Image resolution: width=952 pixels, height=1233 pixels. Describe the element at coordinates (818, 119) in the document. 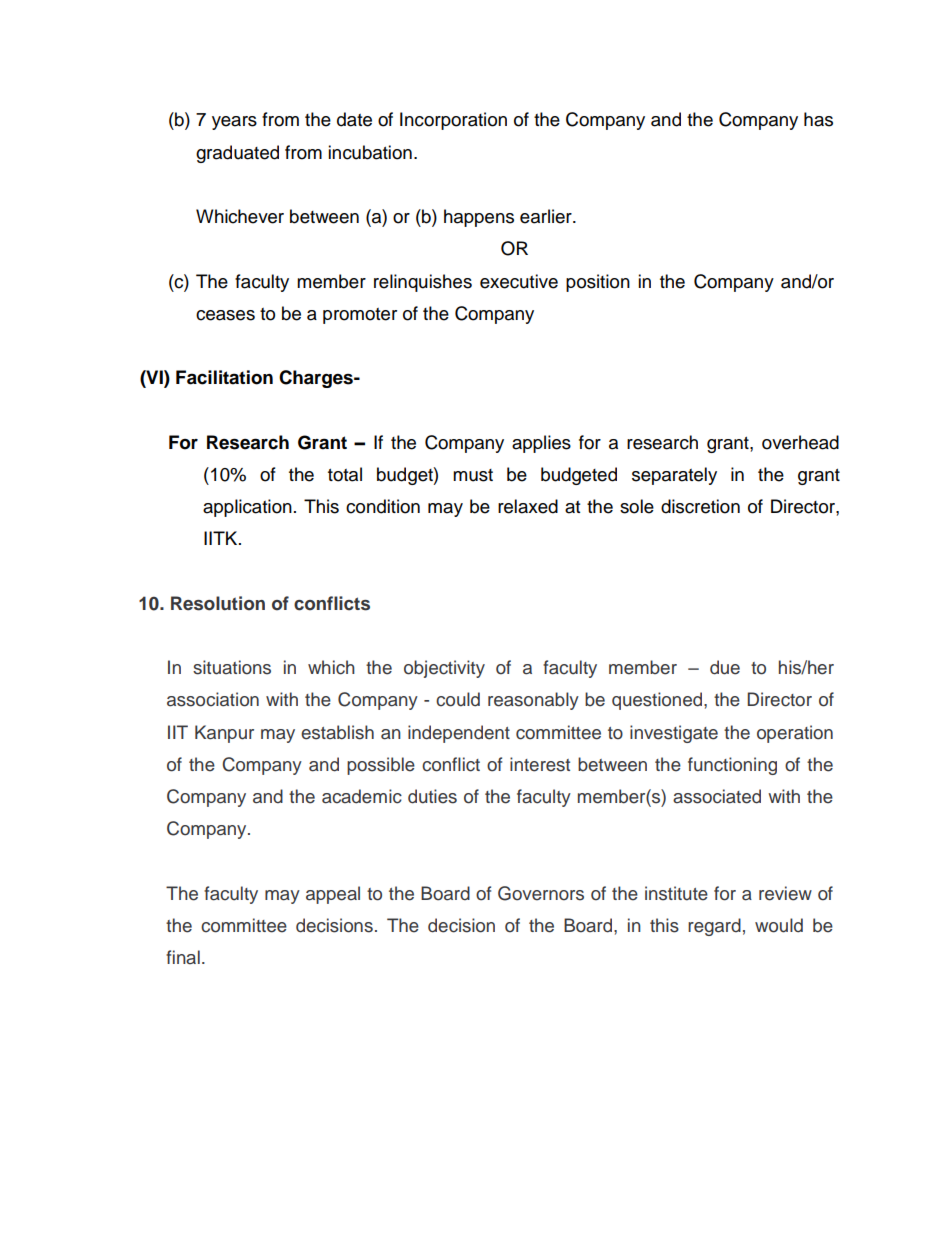

I see `has` at that location.
